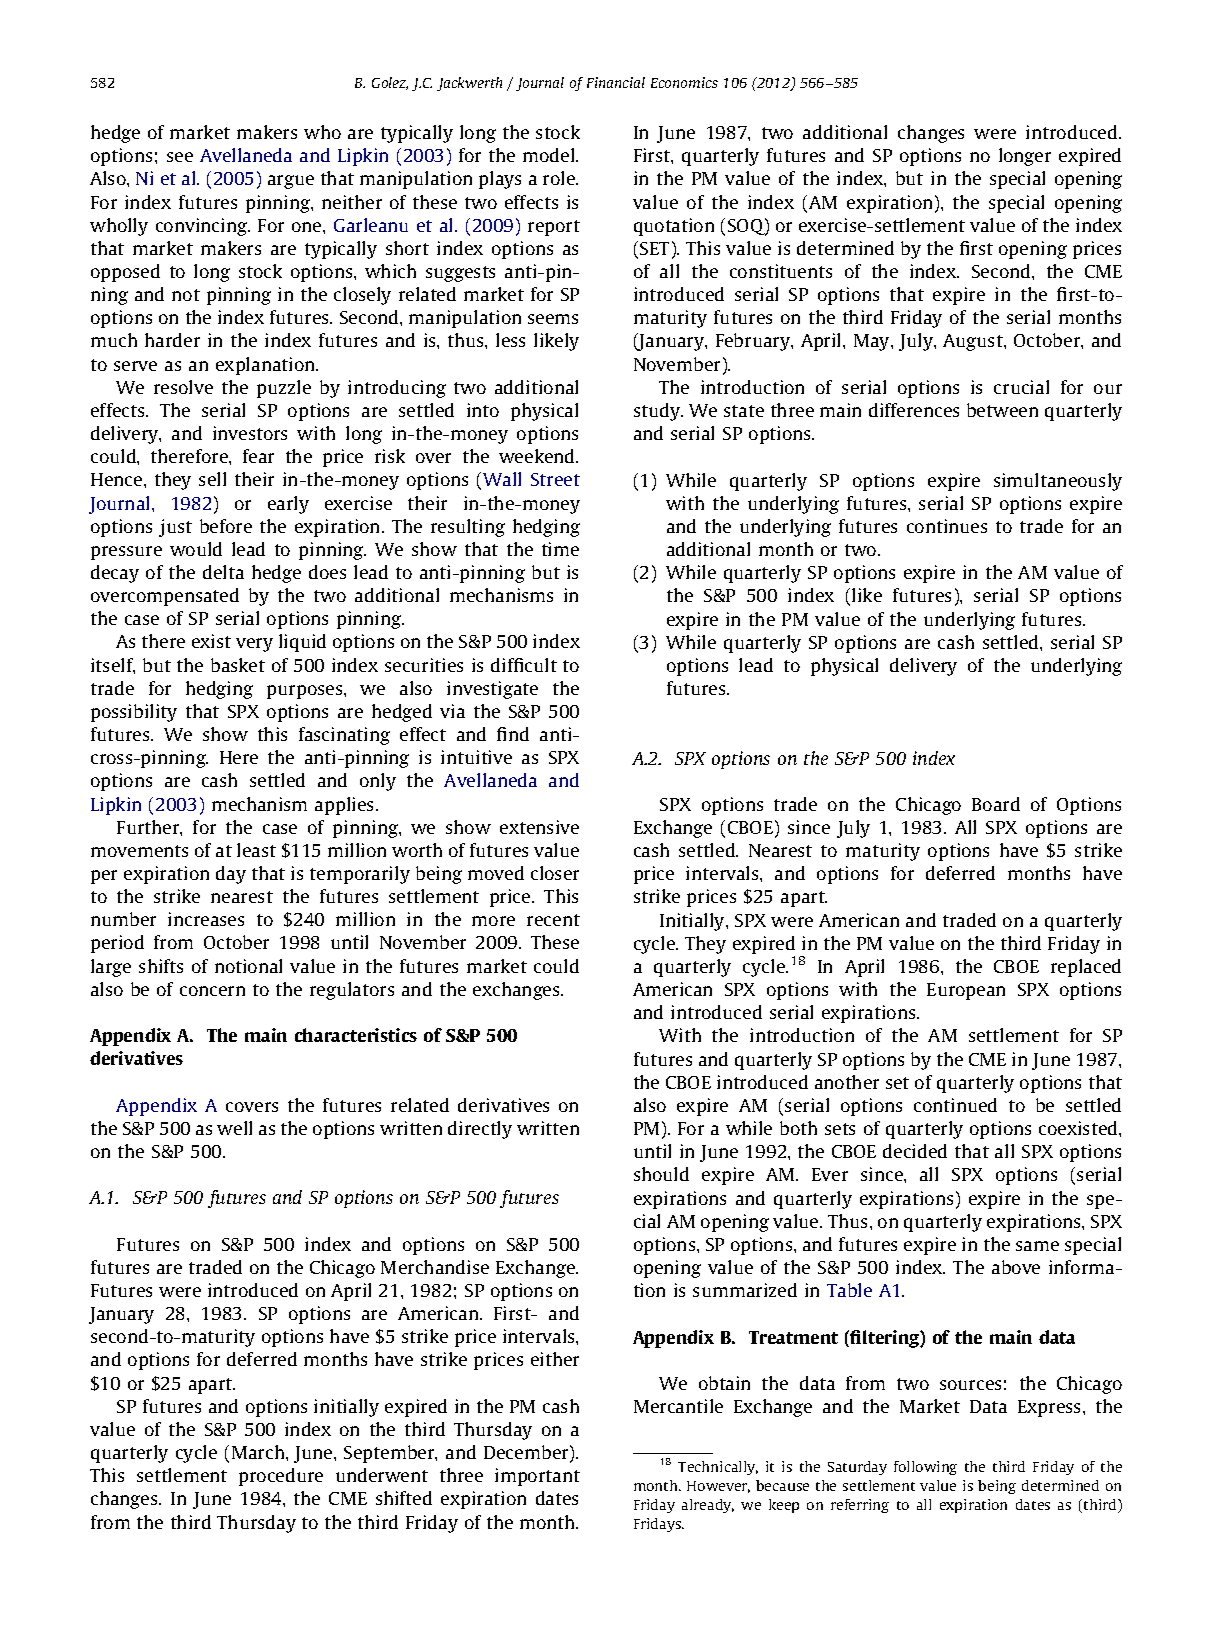 The height and width of the image is (1644, 1205). What do you see at coordinates (539, 827) in the image?
I see `extensive` at bounding box center [539, 827].
